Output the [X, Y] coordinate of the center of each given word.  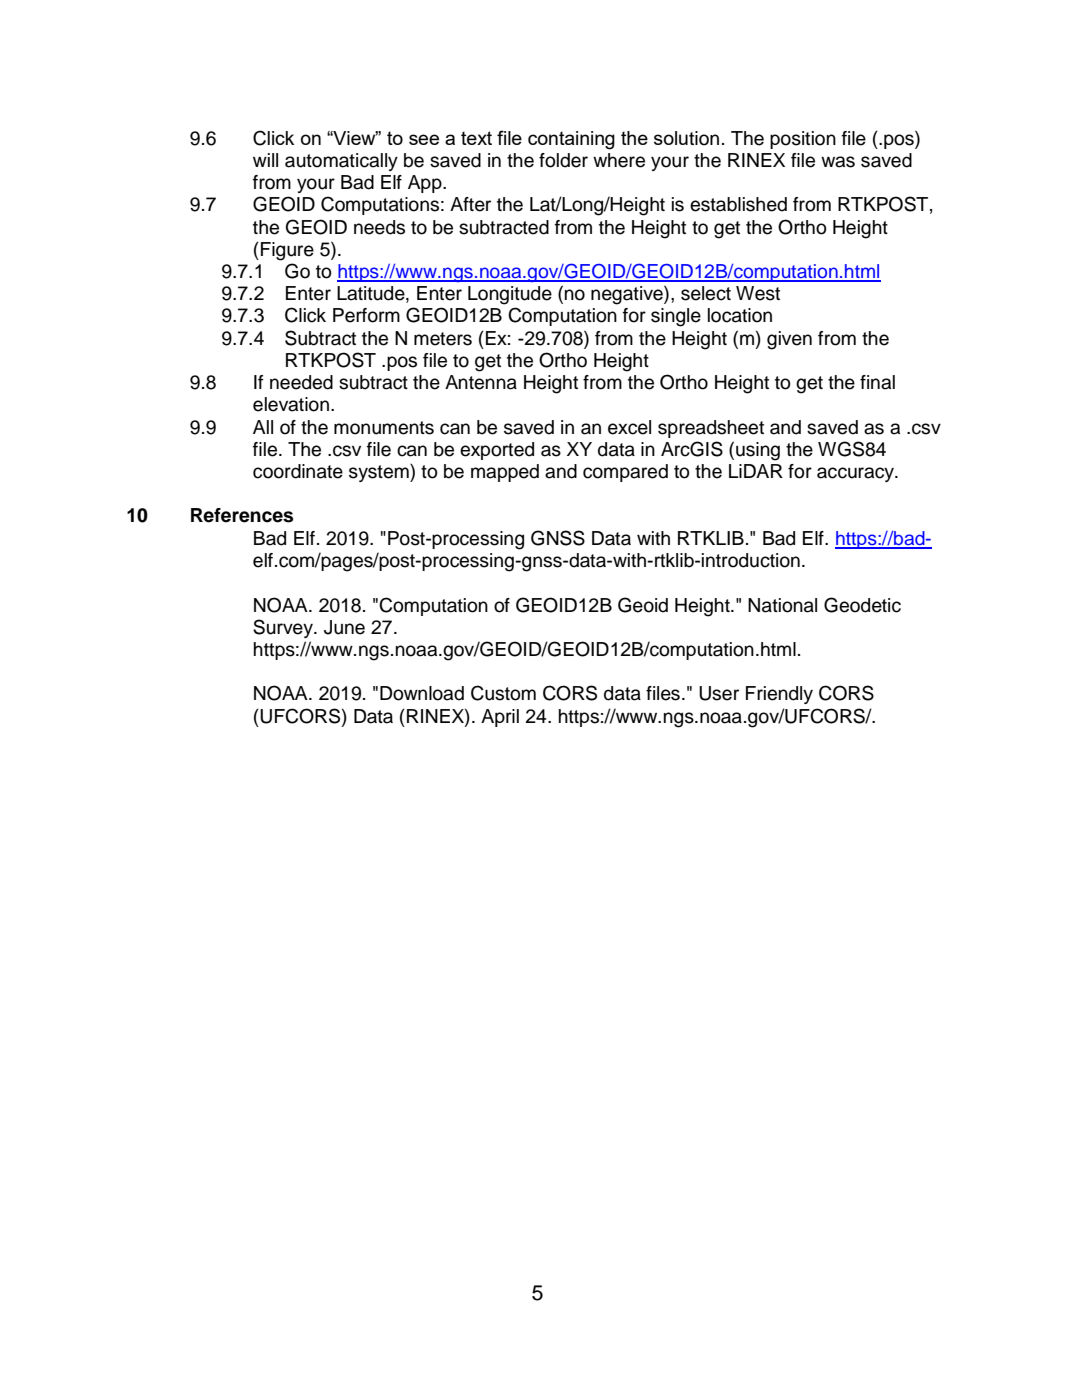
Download [422, 693]
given [789, 340]
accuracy [856, 474]
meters [443, 339]
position [803, 140]
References [242, 515]
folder [563, 160]
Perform [366, 315]
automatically [341, 162]
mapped [505, 473]
